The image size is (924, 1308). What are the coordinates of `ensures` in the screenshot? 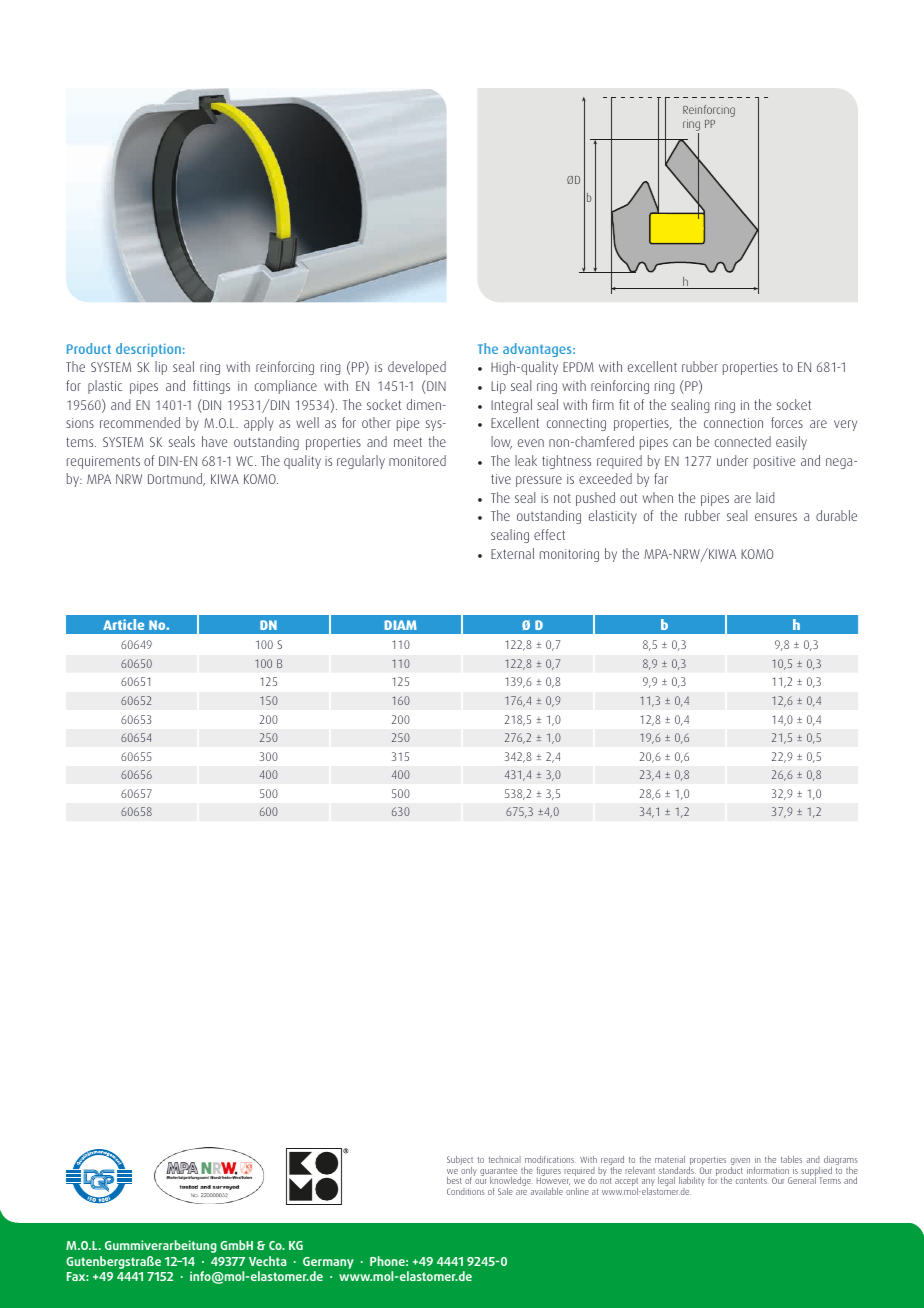 It's located at (776, 517).
